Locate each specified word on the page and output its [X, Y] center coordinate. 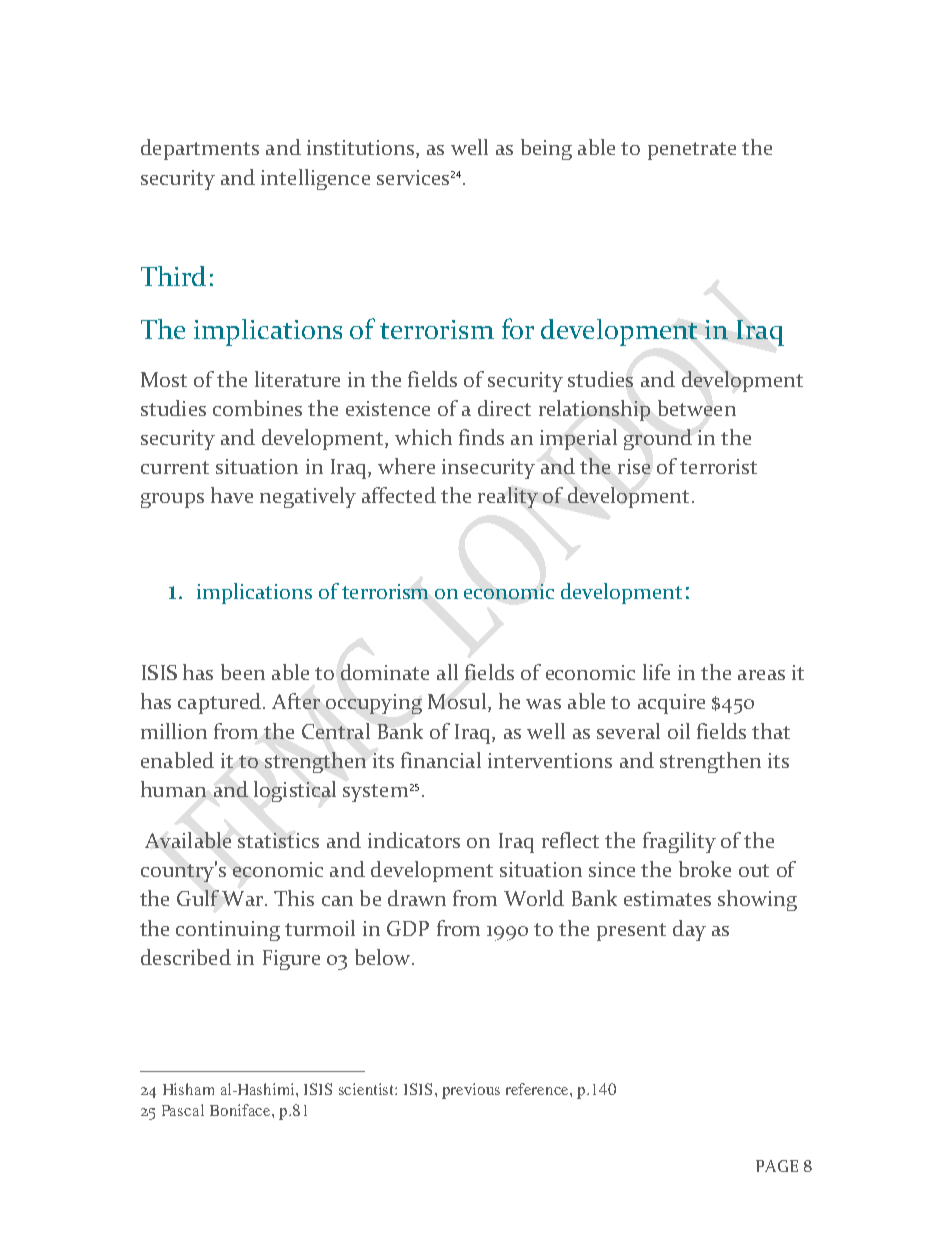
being [546, 149]
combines [257, 408]
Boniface [241, 1110]
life [656, 672]
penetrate [692, 151]
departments [200, 149]
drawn [417, 898]
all [447, 672]
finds [481, 437]
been [243, 672]
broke [705, 869]
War [244, 898]
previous [471, 1091]
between [697, 408]
